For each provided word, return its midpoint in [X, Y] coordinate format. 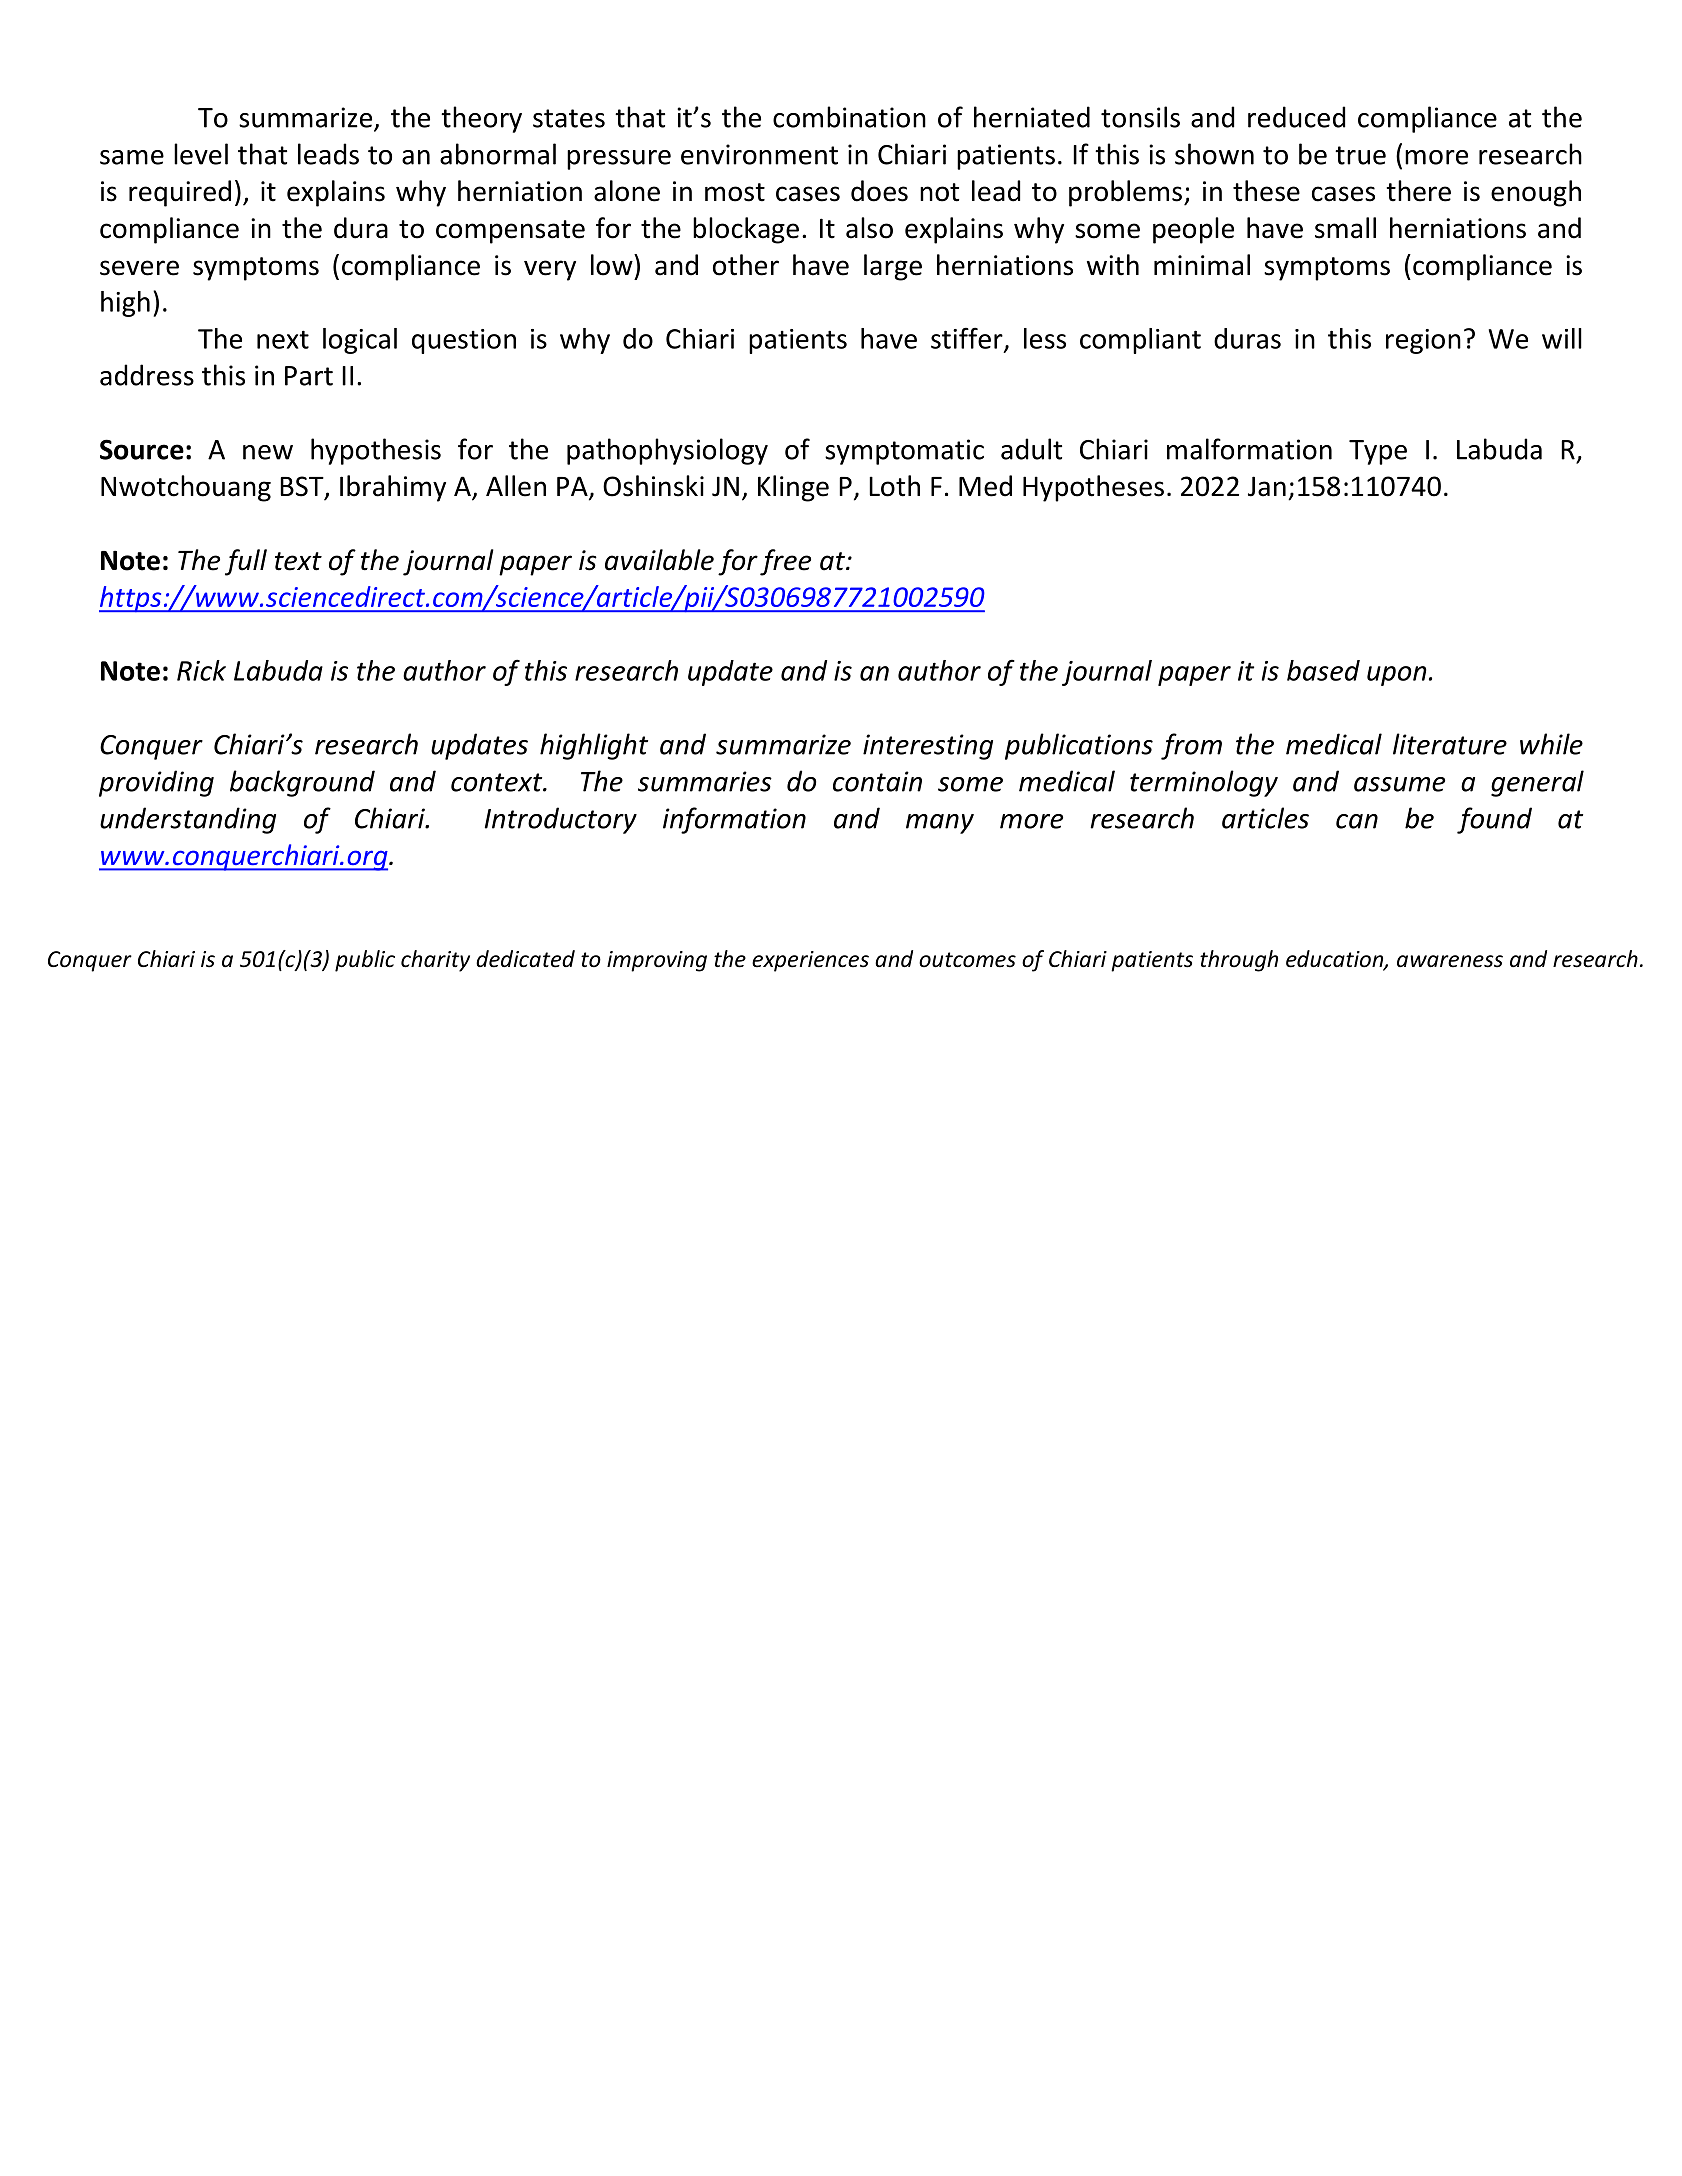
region [1423, 341]
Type [1378, 452]
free [785, 562]
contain [877, 781]
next [283, 339]
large [893, 267]
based [1323, 670]
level [201, 154]
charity [435, 961]
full [246, 562]
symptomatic [904, 452]
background [302, 783]
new [268, 452]
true [1360, 155]
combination [849, 117]
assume [1399, 784]
